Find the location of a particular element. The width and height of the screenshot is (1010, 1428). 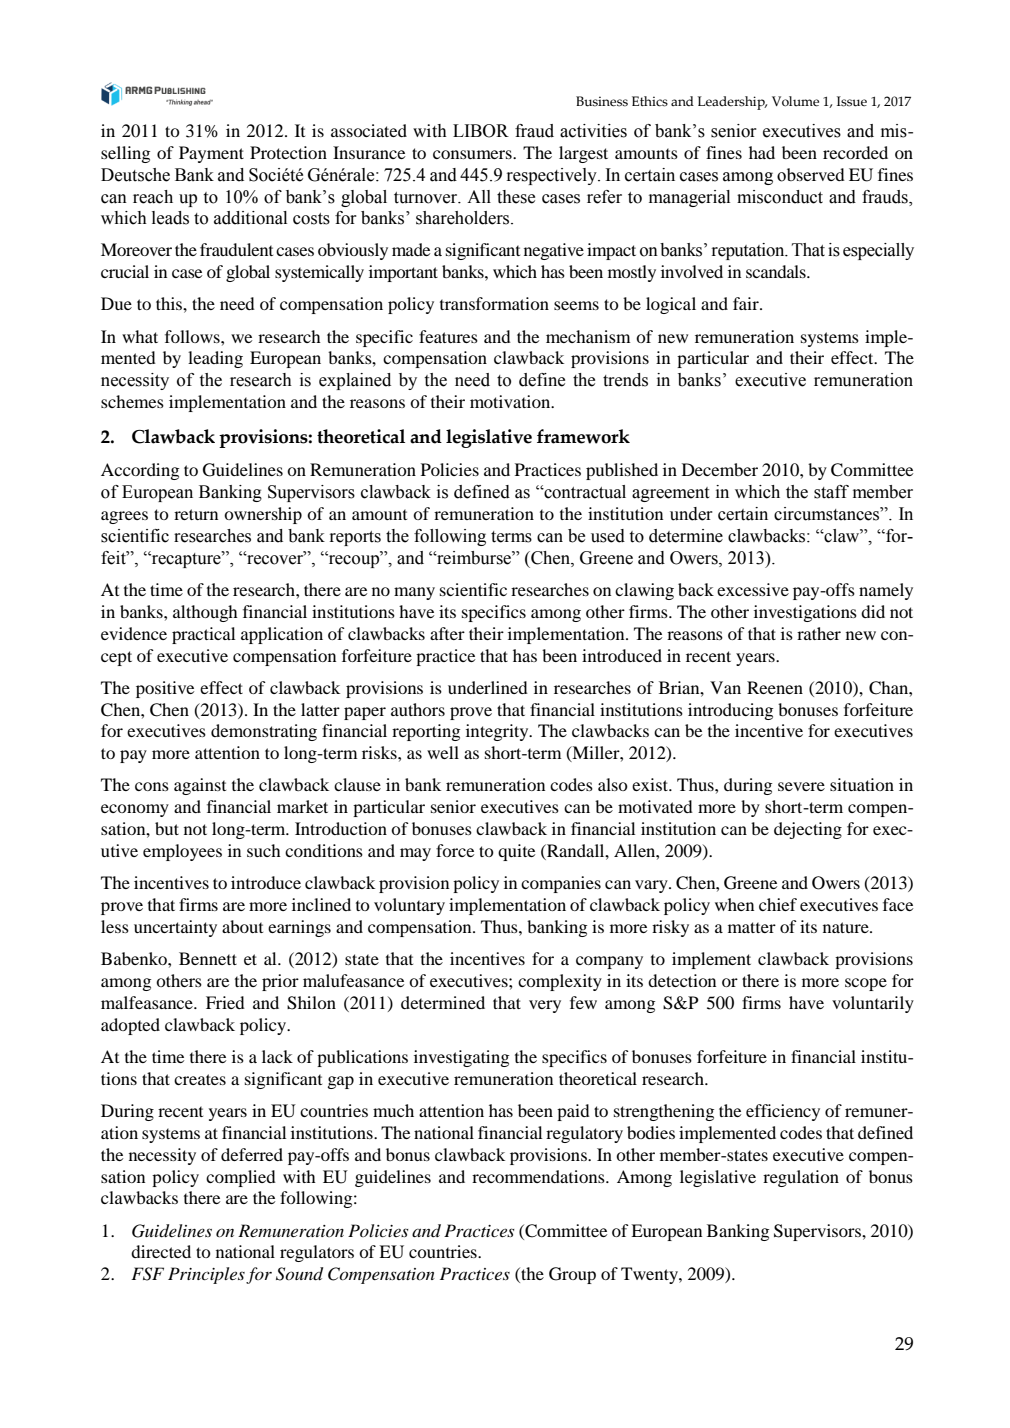

Payment is located at coordinates (211, 154).
